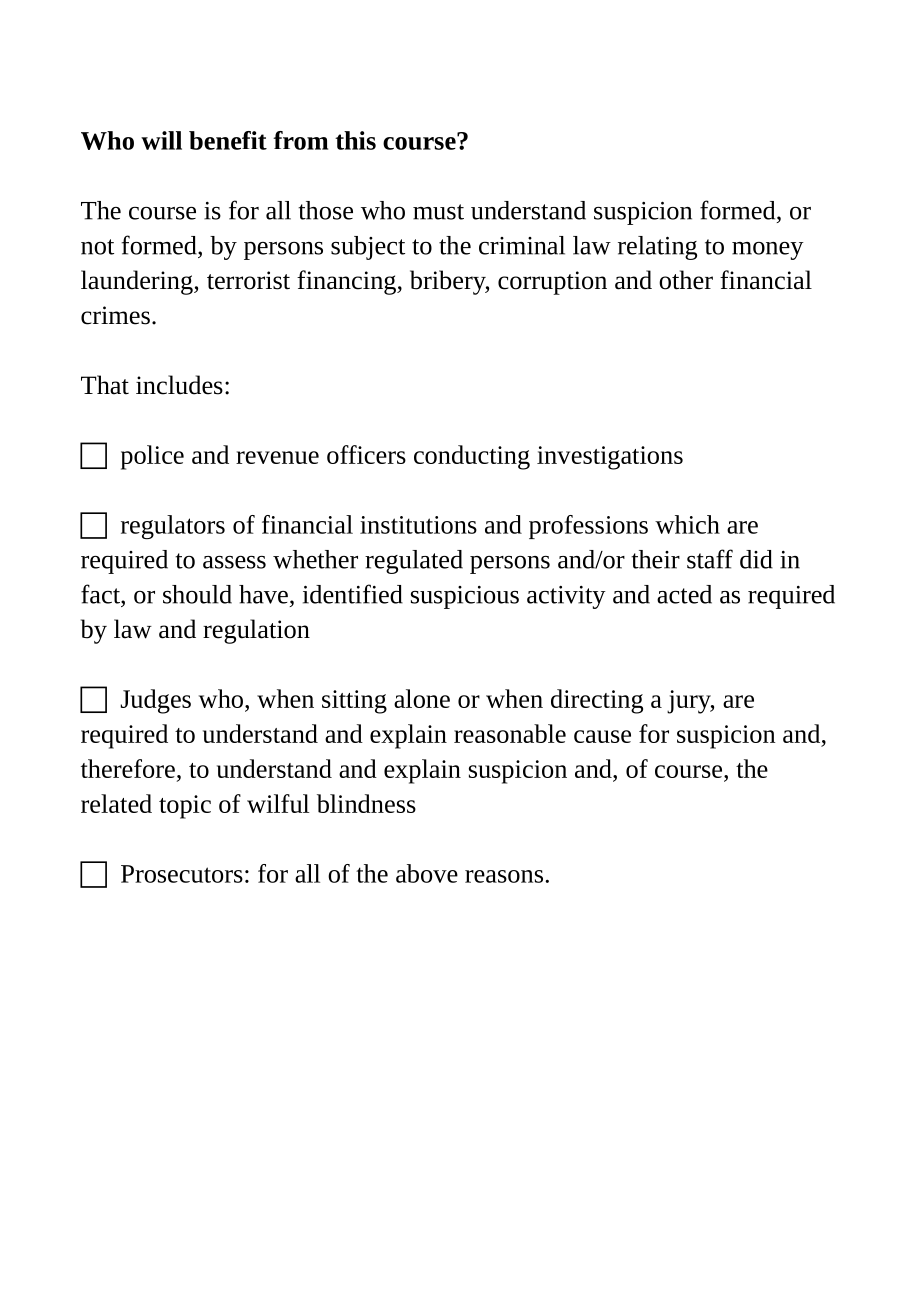 This screenshot has width=924, height=1311. What do you see at coordinates (657, 248) in the screenshot?
I see `relating` at bounding box center [657, 248].
